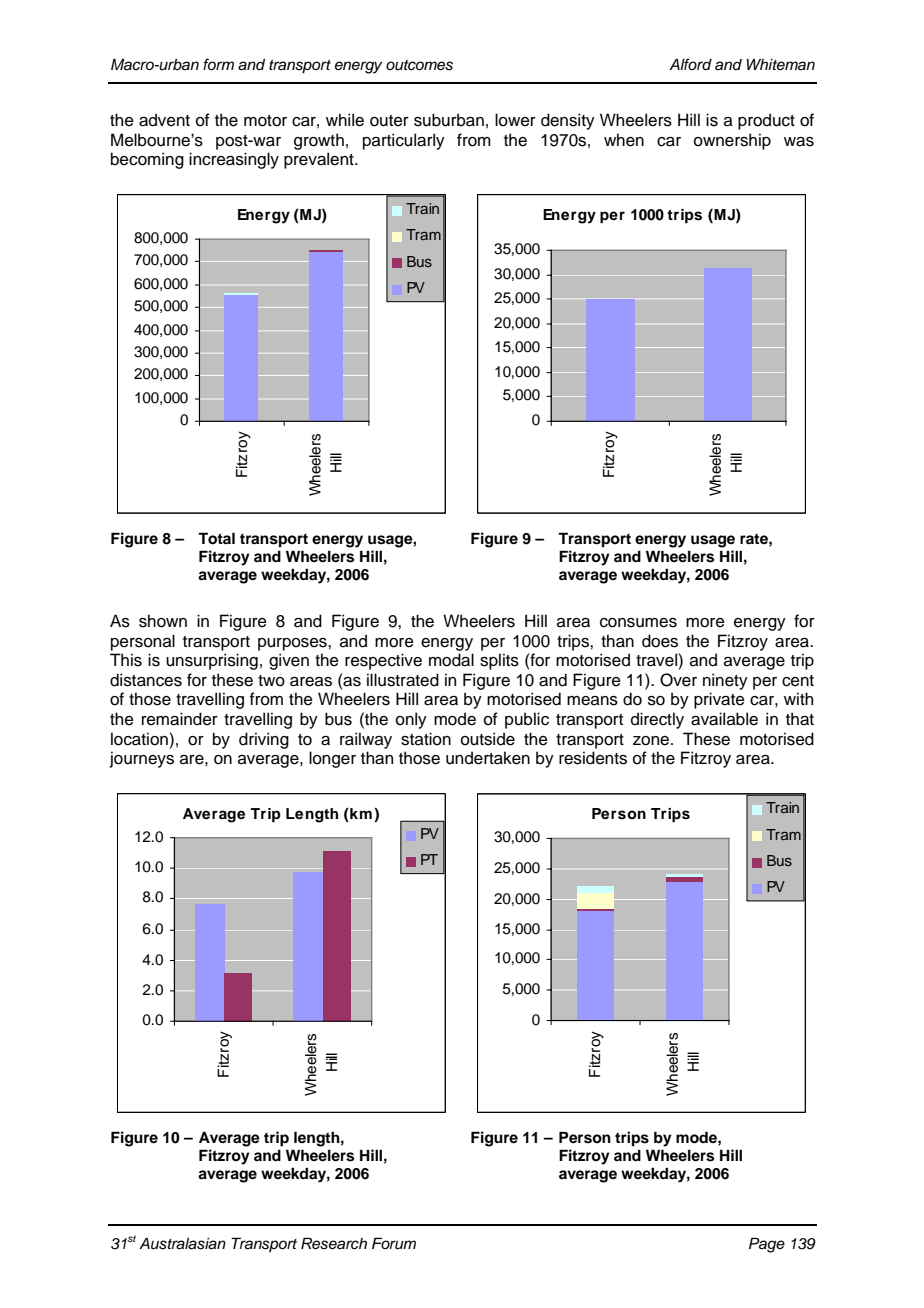  What do you see at coordinates (182, 1244) in the image?
I see `Australasian` at bounding box center [182, 1244].
